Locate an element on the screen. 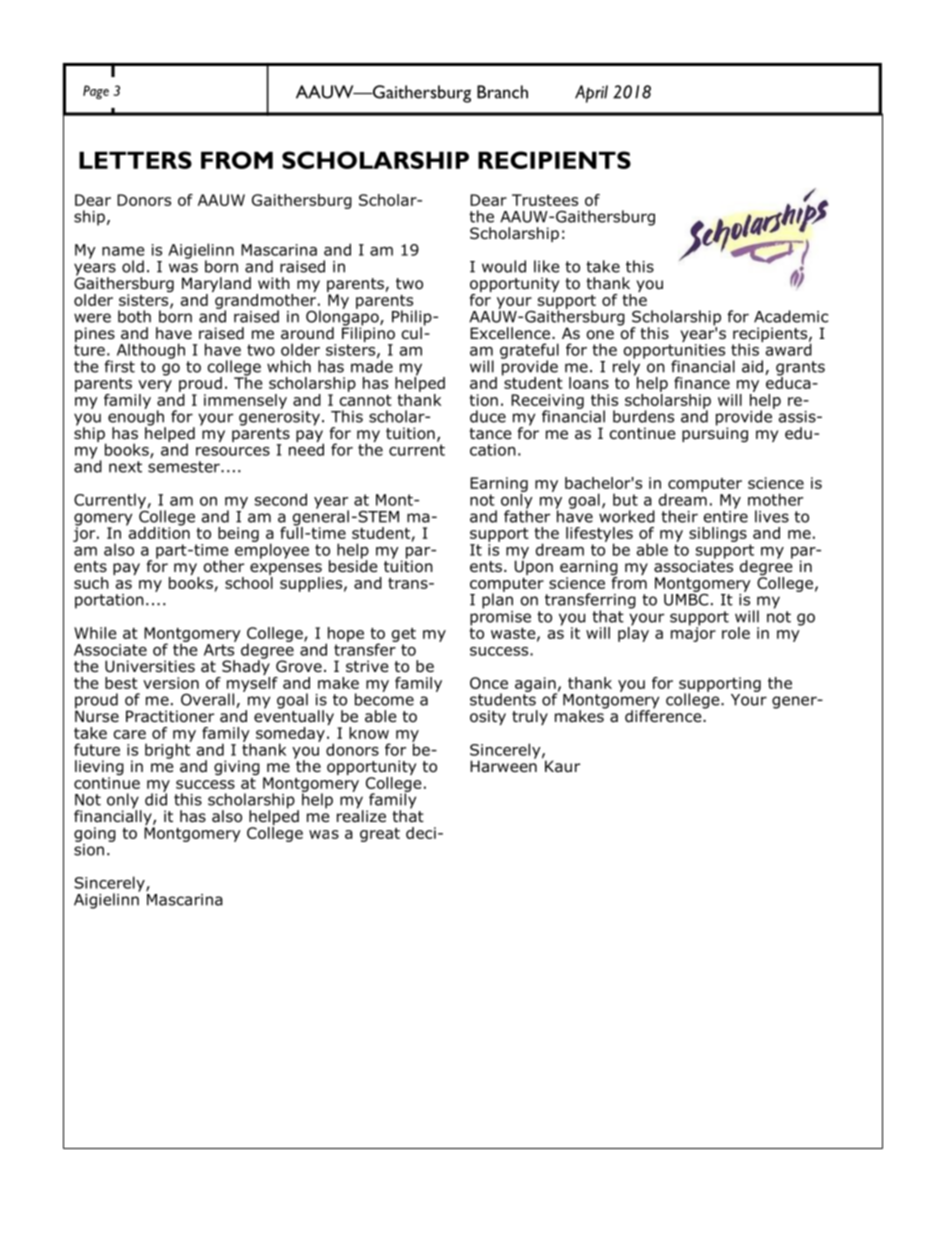 This screenshot has width=952, height=1233. did is located at coordinates (156, 798).
